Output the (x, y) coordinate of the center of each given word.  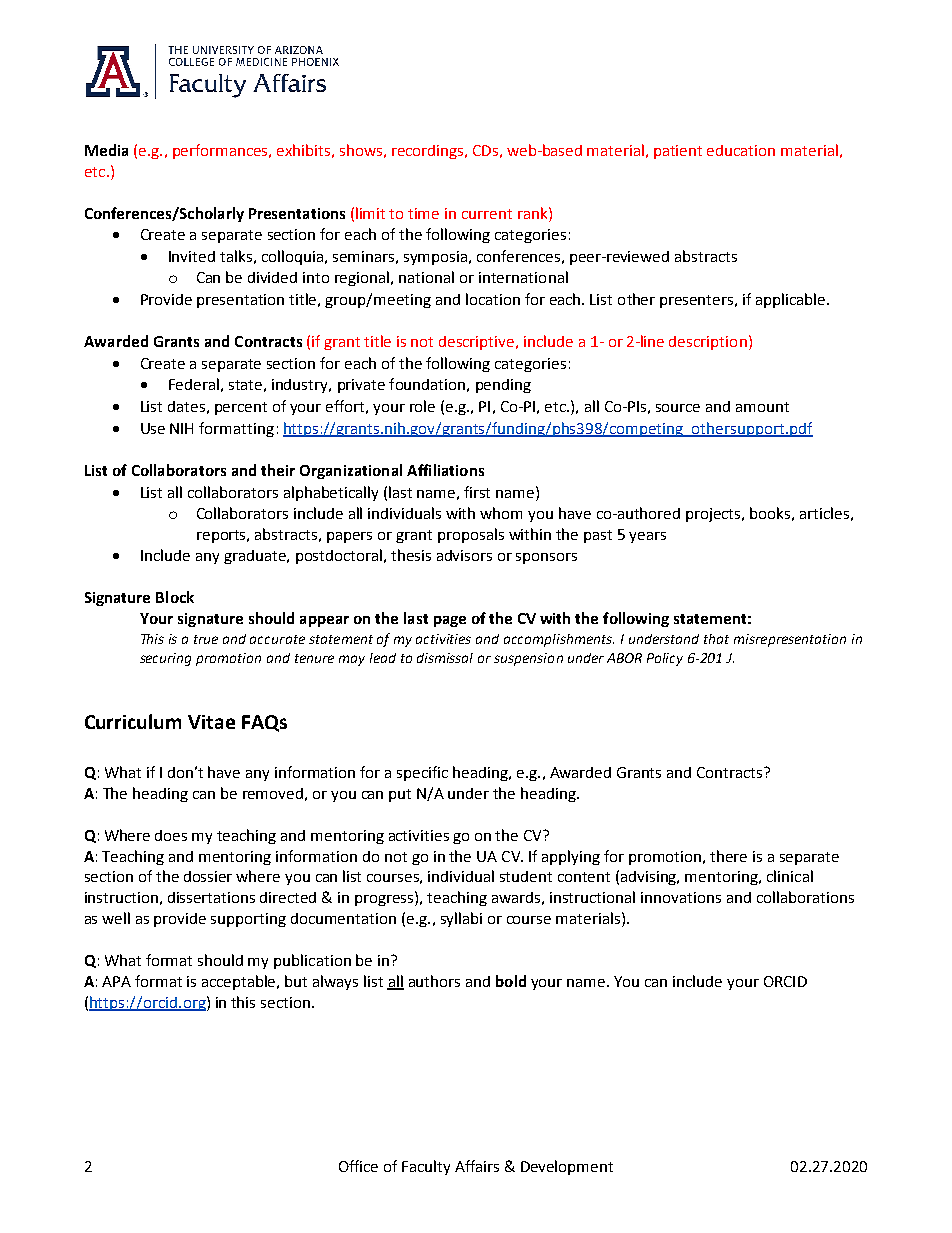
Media (106, 150)
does (171, 835)
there (728, 856)
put (400, 795)
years (647, 537)
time (423, 213)
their (278, 470)
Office (358, 1166)
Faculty (426, 1167)
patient (678, 152)
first (477, 492)
